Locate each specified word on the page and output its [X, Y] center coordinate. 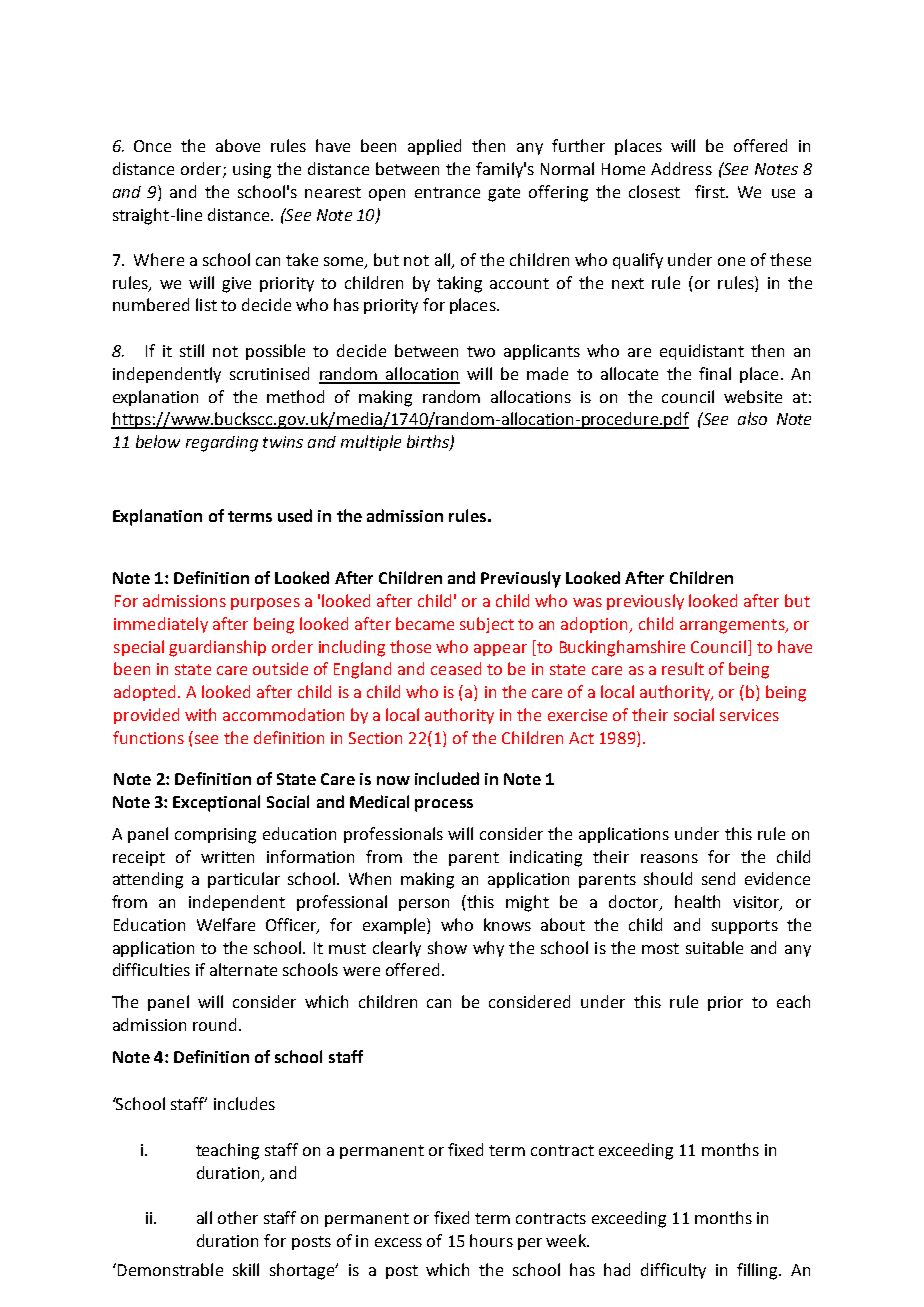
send [718, 878]
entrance [447, 192]
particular [244, 880]
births [429, 443]
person [424, 905]
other [238, 1217]
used [295, 515]
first [711, 191]
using [252, 171]
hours [491, 1240]
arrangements [733, 626]
